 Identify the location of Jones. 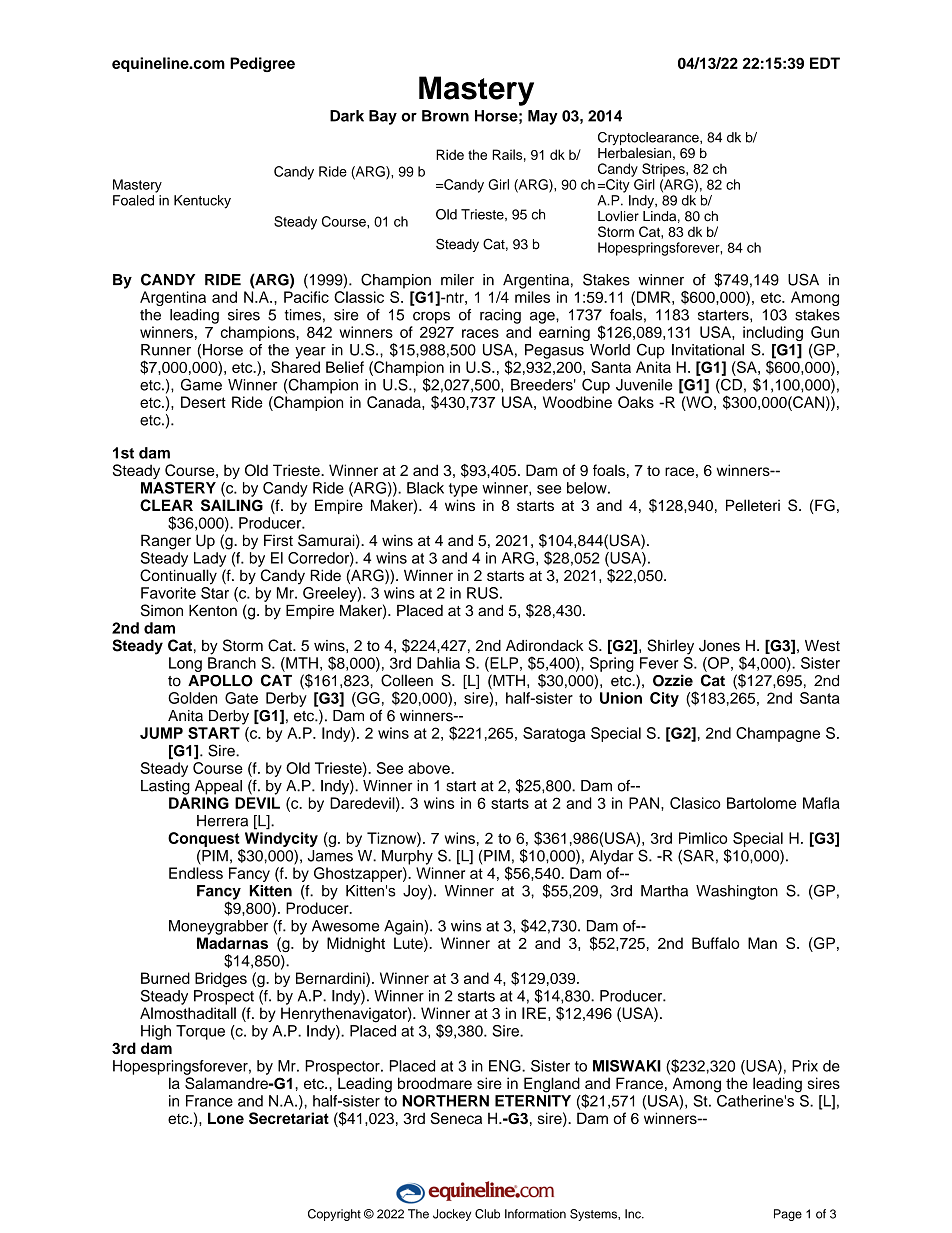
(719, 646).
